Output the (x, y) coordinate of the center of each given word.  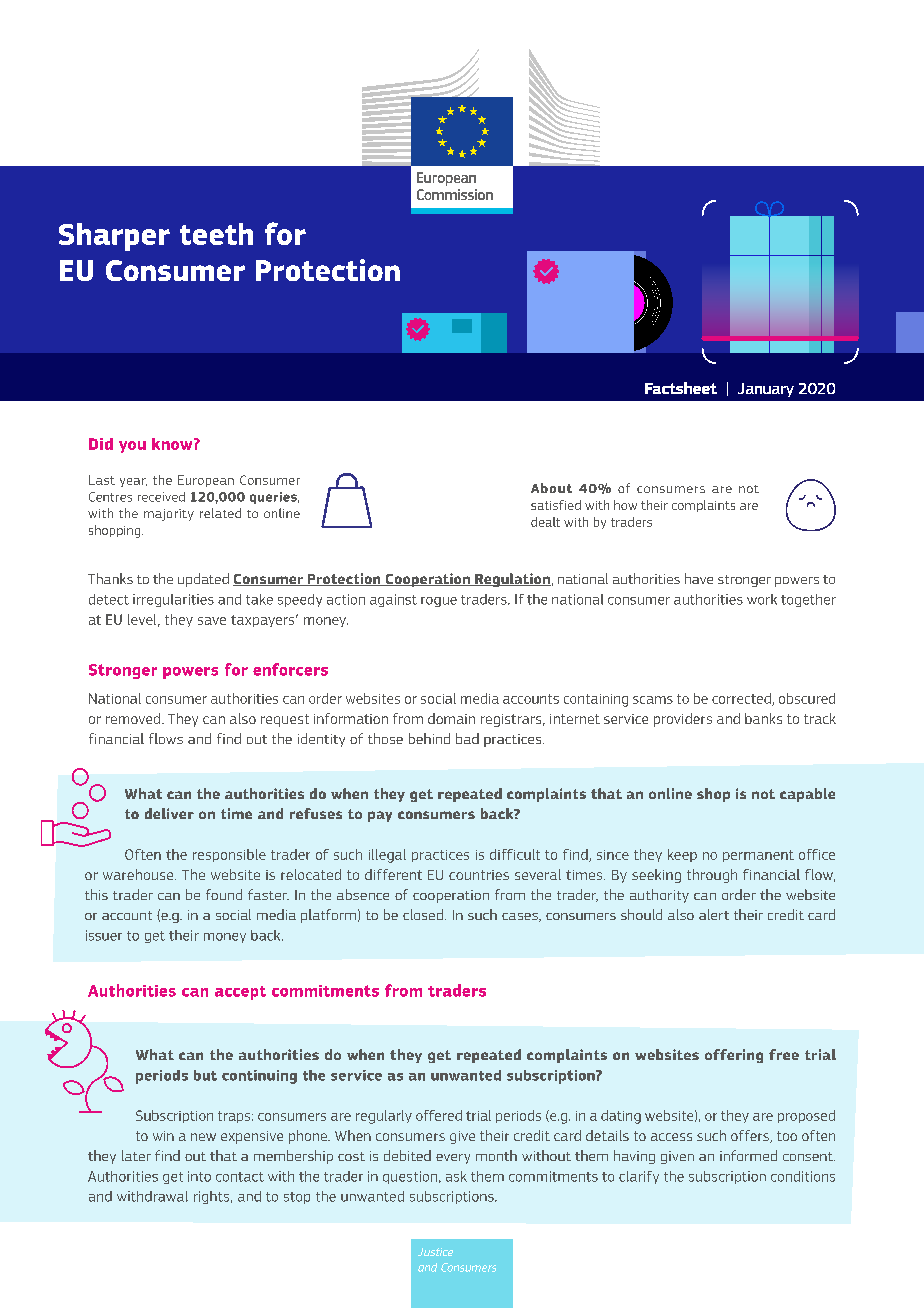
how (625, 505)
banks (763, 718)
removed (134, 718)
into (199, 1176)
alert (714, 914)
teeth (216, 234)
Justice (435, 1252)
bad (467, 738)
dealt (545, 522)
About (551, 488)
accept (240, 993)
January (766, 390)
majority (169, 515)
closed (423, 914)
